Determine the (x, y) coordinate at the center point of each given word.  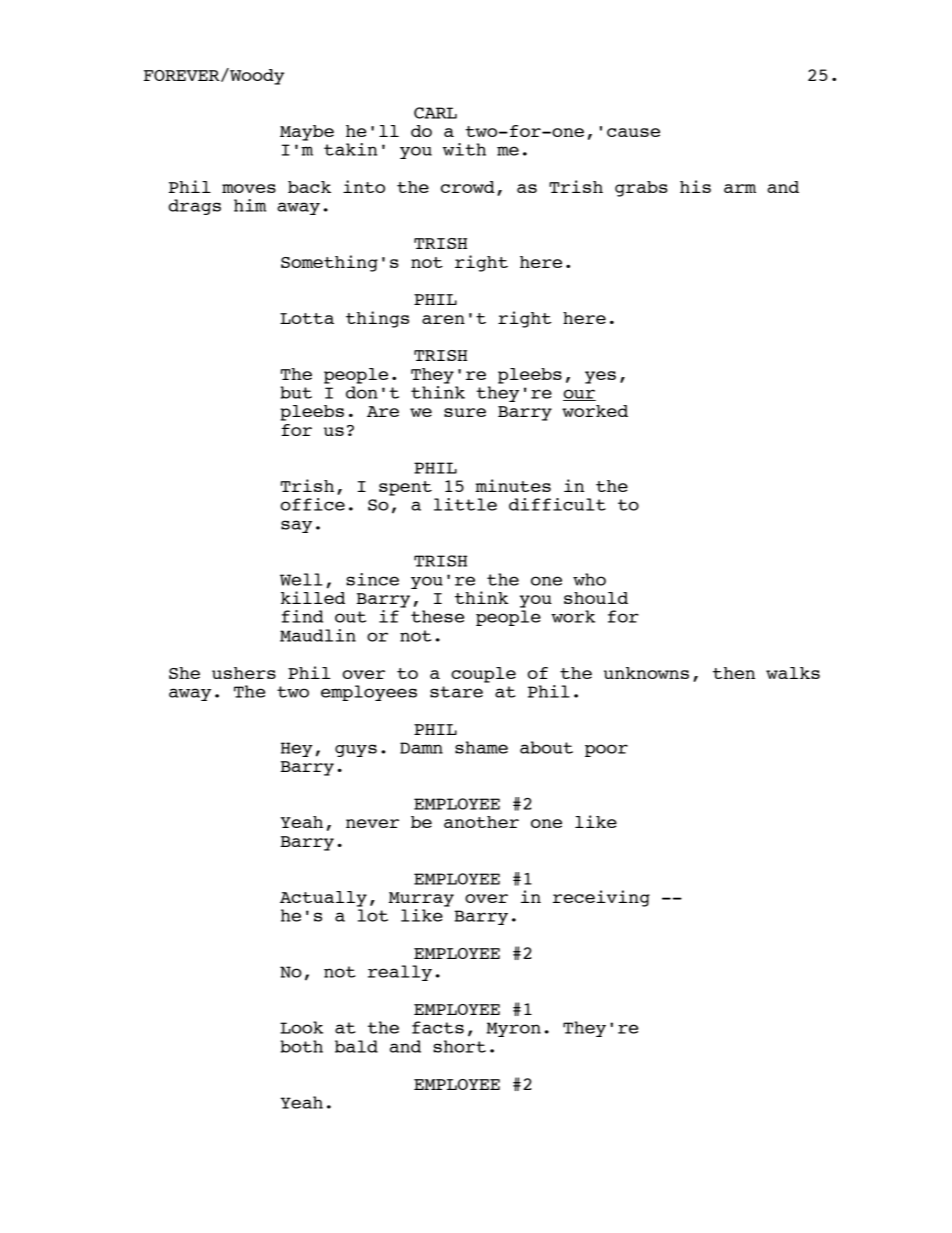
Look (301, 1027)
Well (301, 579)
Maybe (307, 133)
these (437, 616)
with (464, 149)
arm (740, 188)
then (734, 673)
